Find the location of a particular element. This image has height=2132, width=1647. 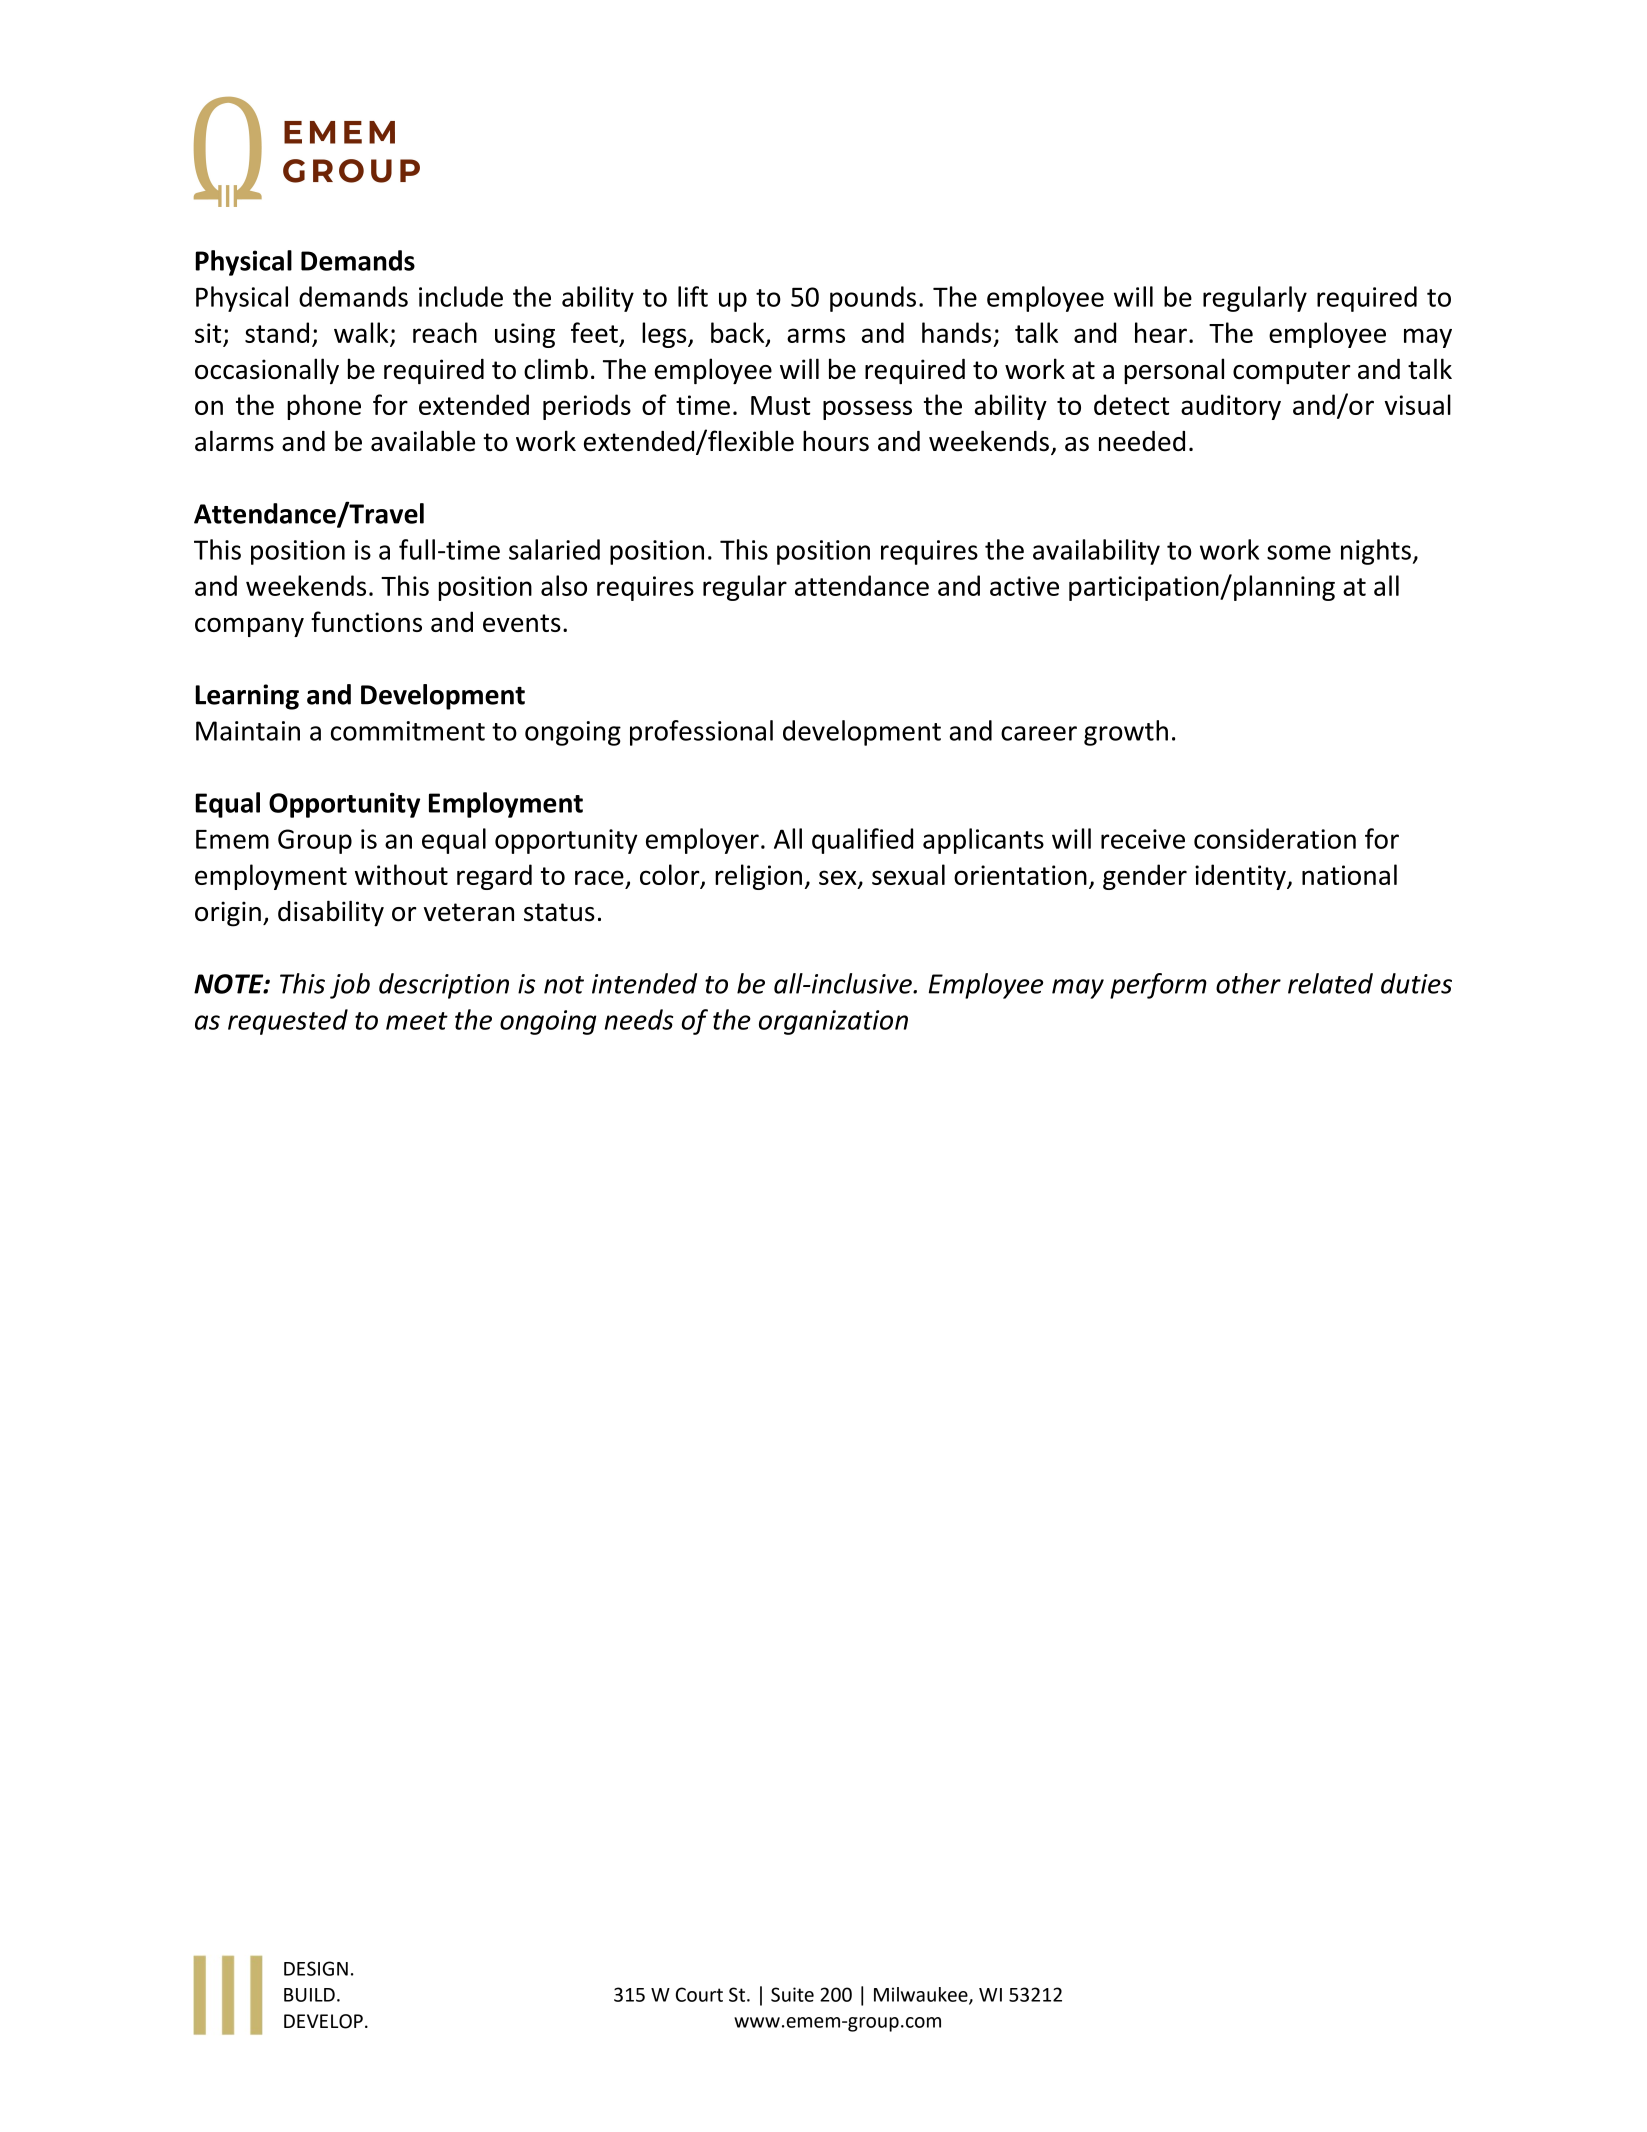

pounds is located at coordinates (873, 299).
